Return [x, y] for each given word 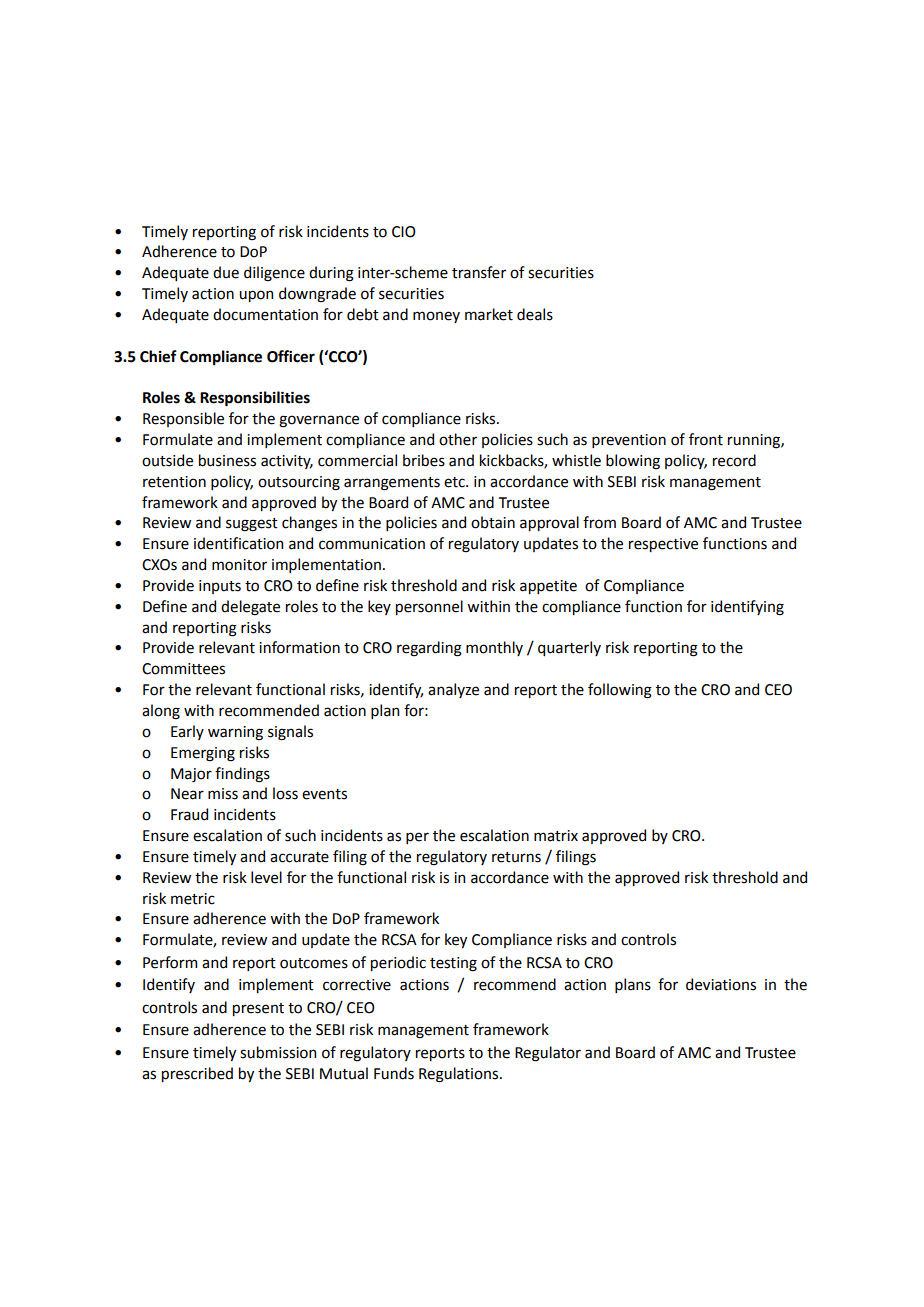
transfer [479, 272]
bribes [424, 460]
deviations [721, 984]
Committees [183, 669]
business [227, 460]
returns [516, 857]
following [620, 691]
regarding [429, 649]
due [226, 272]
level [266, 877]
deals [535, 314]
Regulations [460, 1075]
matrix [556, 836]
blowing [633, 462]
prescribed [197, 1074]
